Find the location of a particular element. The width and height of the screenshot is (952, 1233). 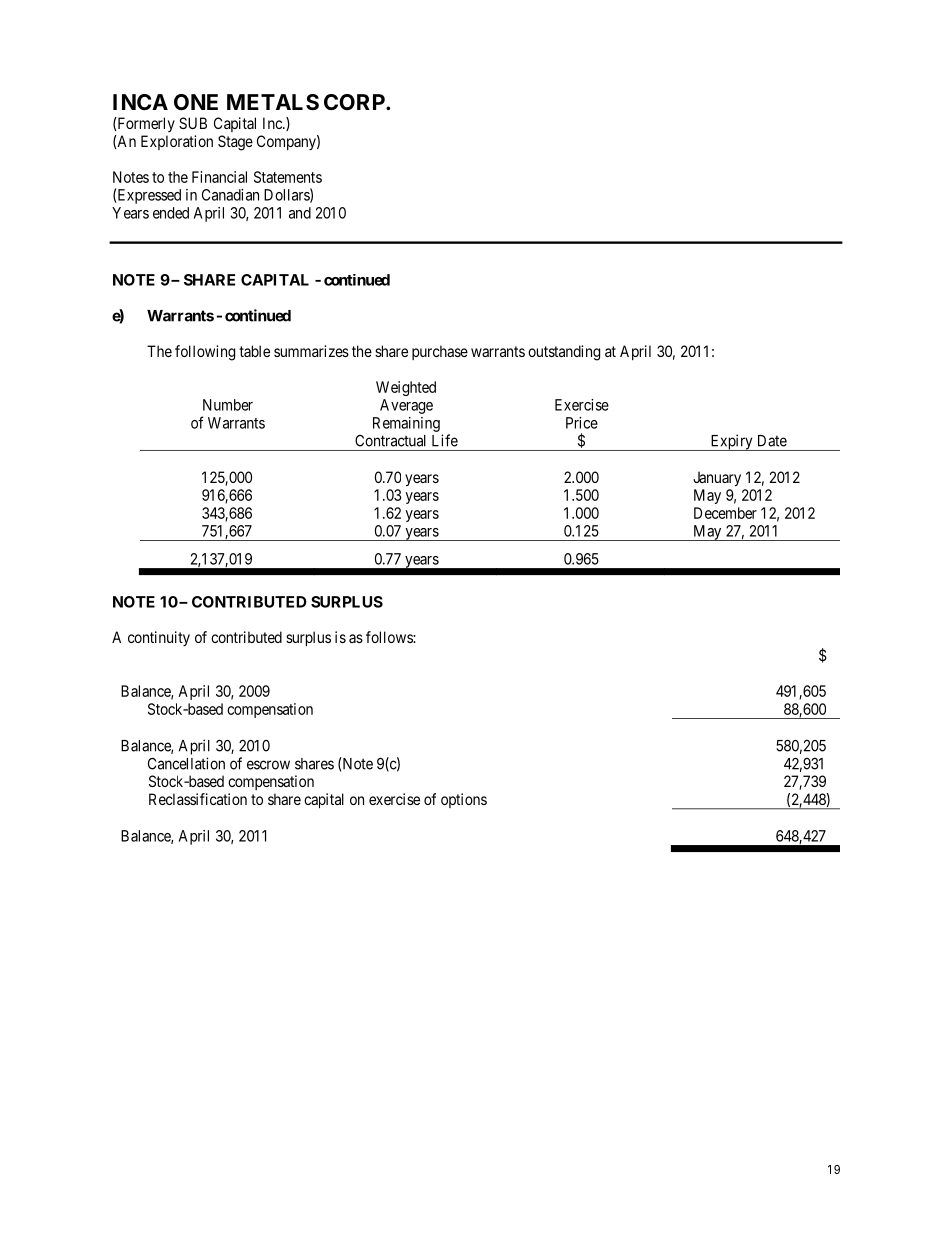

Reclassification is located at coordinates (198, 799).
